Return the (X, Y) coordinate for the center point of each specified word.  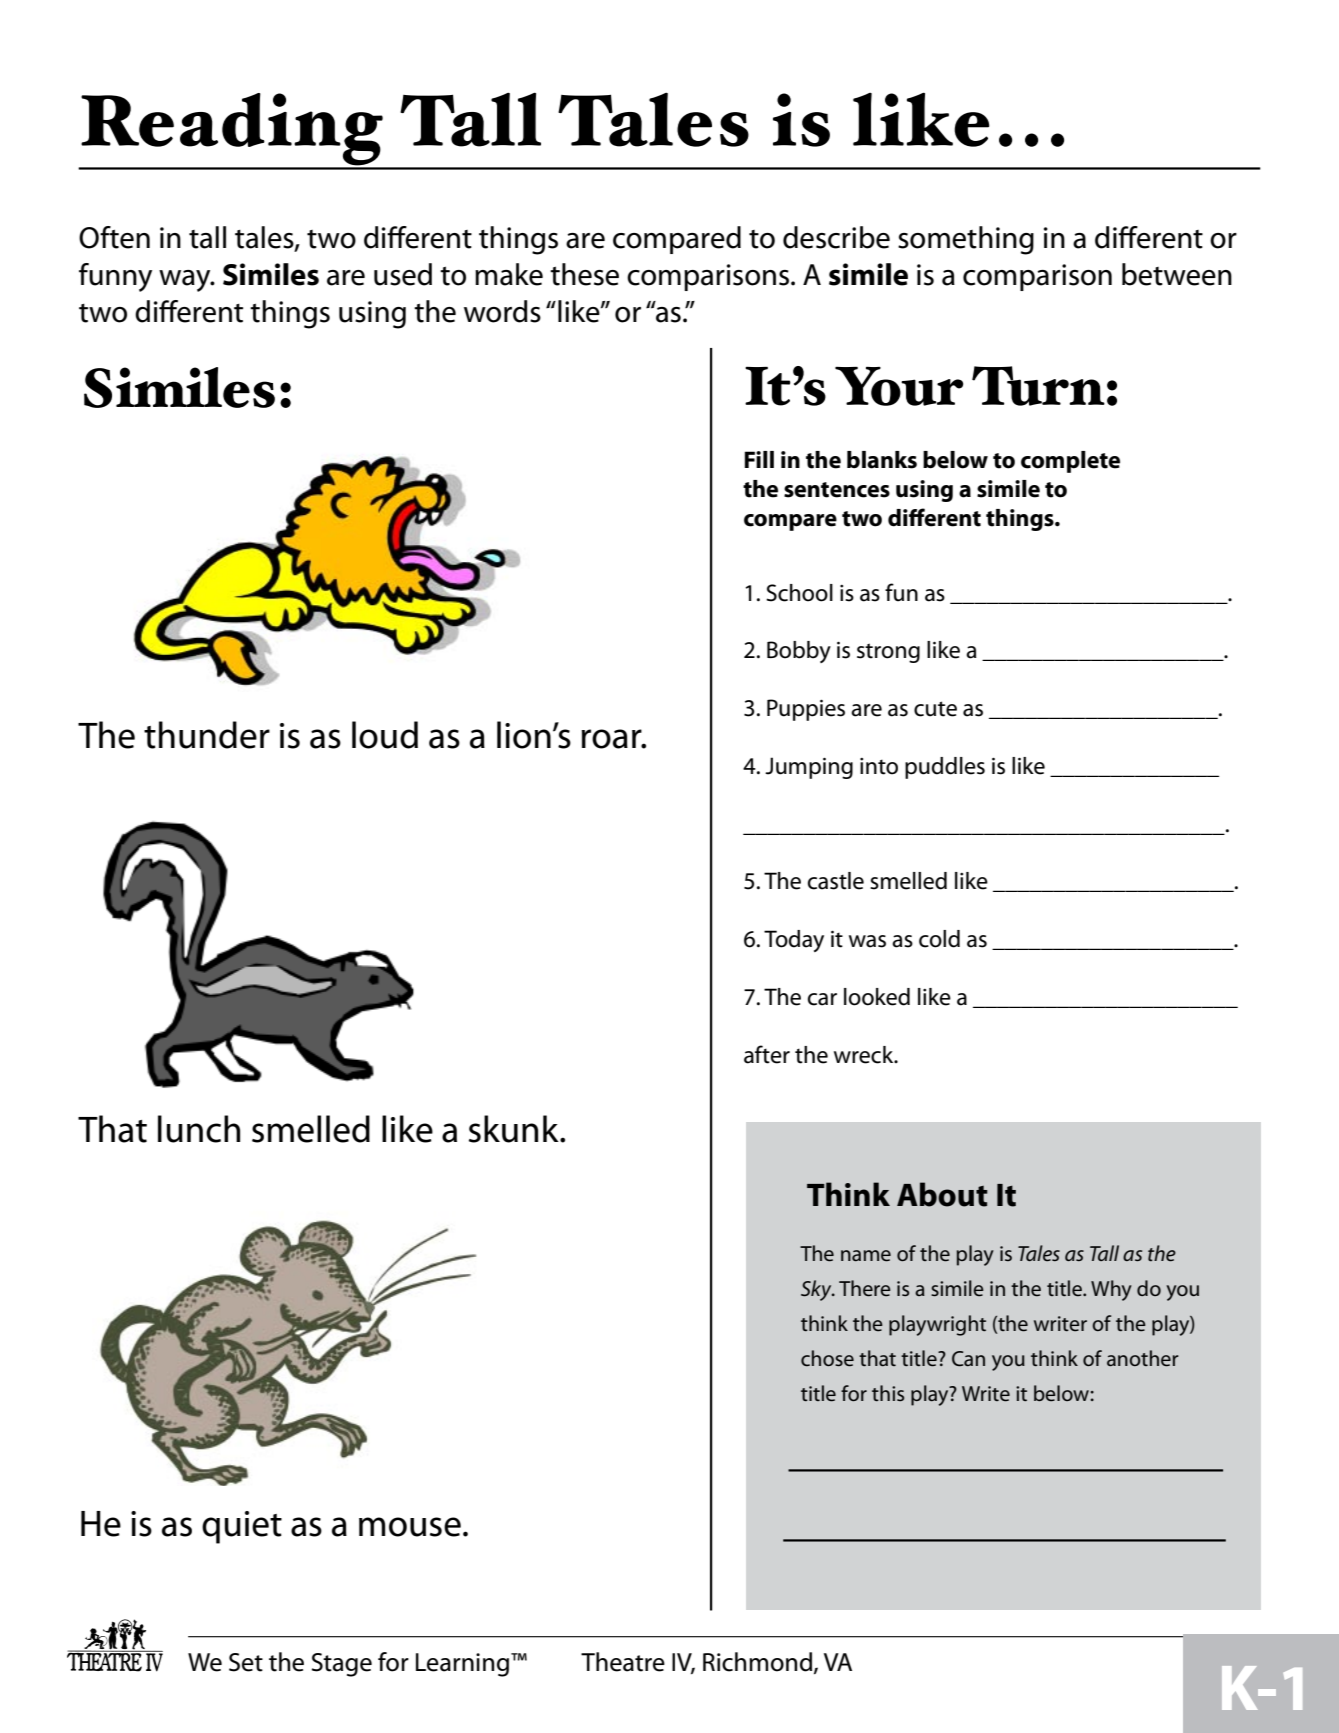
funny (115, 277)
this (888, 1393)
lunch (199, 1129)
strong (888, 653)
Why (1111, 1290)
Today (794, 941)
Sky (817, 1290)
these (584, 274)
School (799, 593)
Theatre (623, 1662)
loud (385, 735)
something (966, 240)
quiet (242, 1527)
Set (246, 1662)
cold (939, 939)
